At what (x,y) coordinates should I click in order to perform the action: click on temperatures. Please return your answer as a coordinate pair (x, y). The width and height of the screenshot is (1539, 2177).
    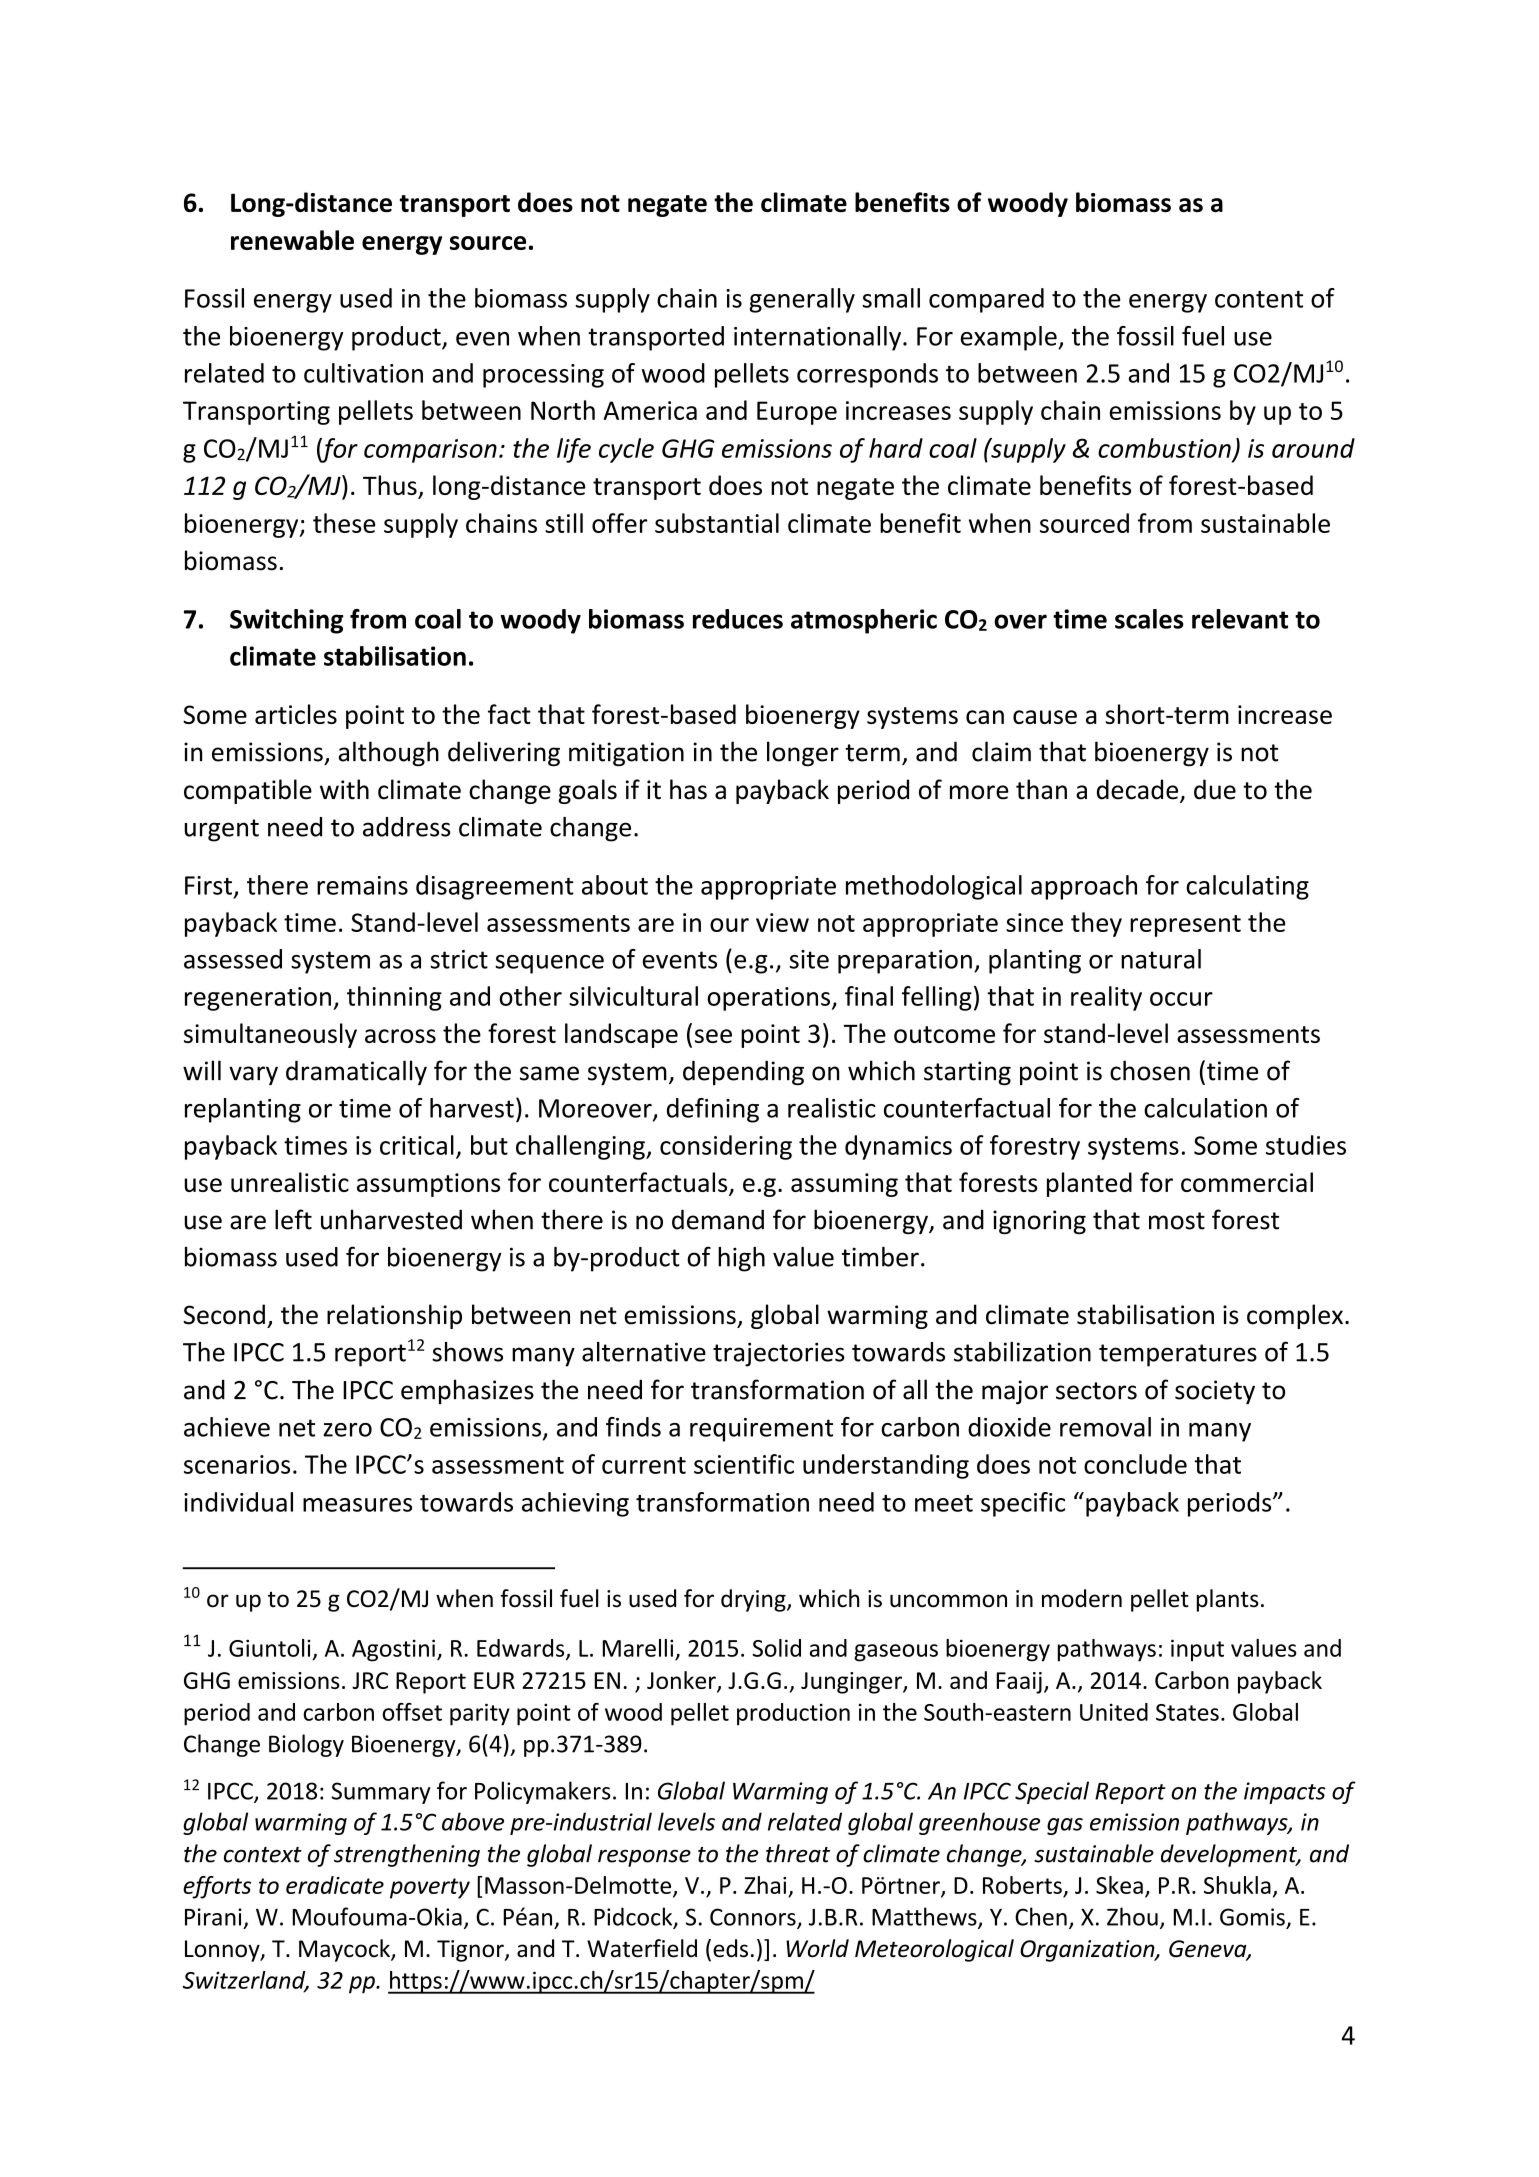
    Looking at the image, I should click on (1178, 1355).
